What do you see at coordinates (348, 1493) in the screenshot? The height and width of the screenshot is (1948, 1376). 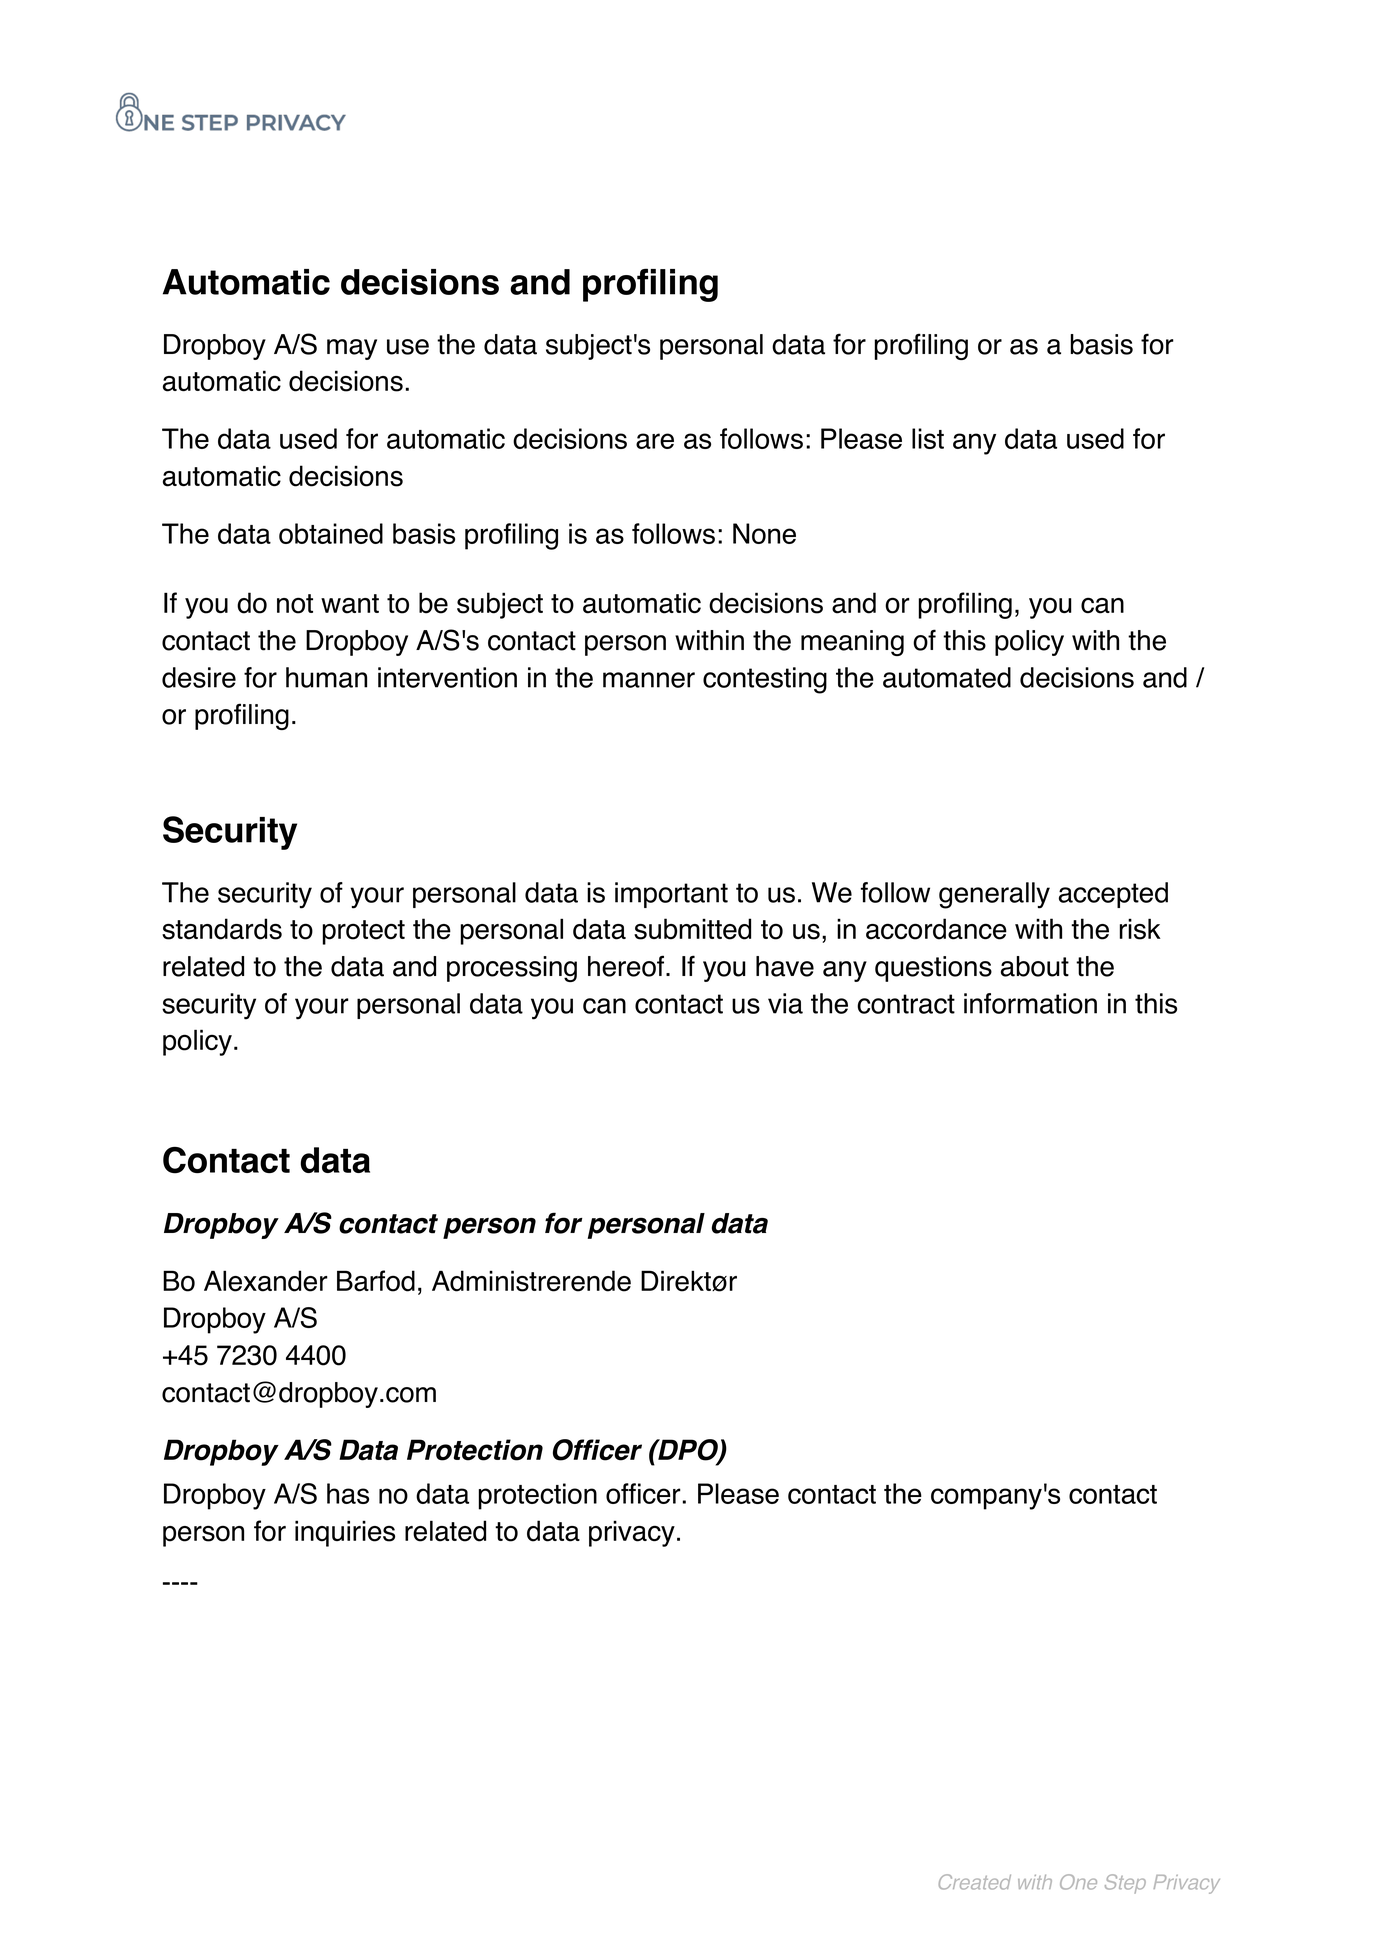 I see `has` at bounding box center [348, 1493].
